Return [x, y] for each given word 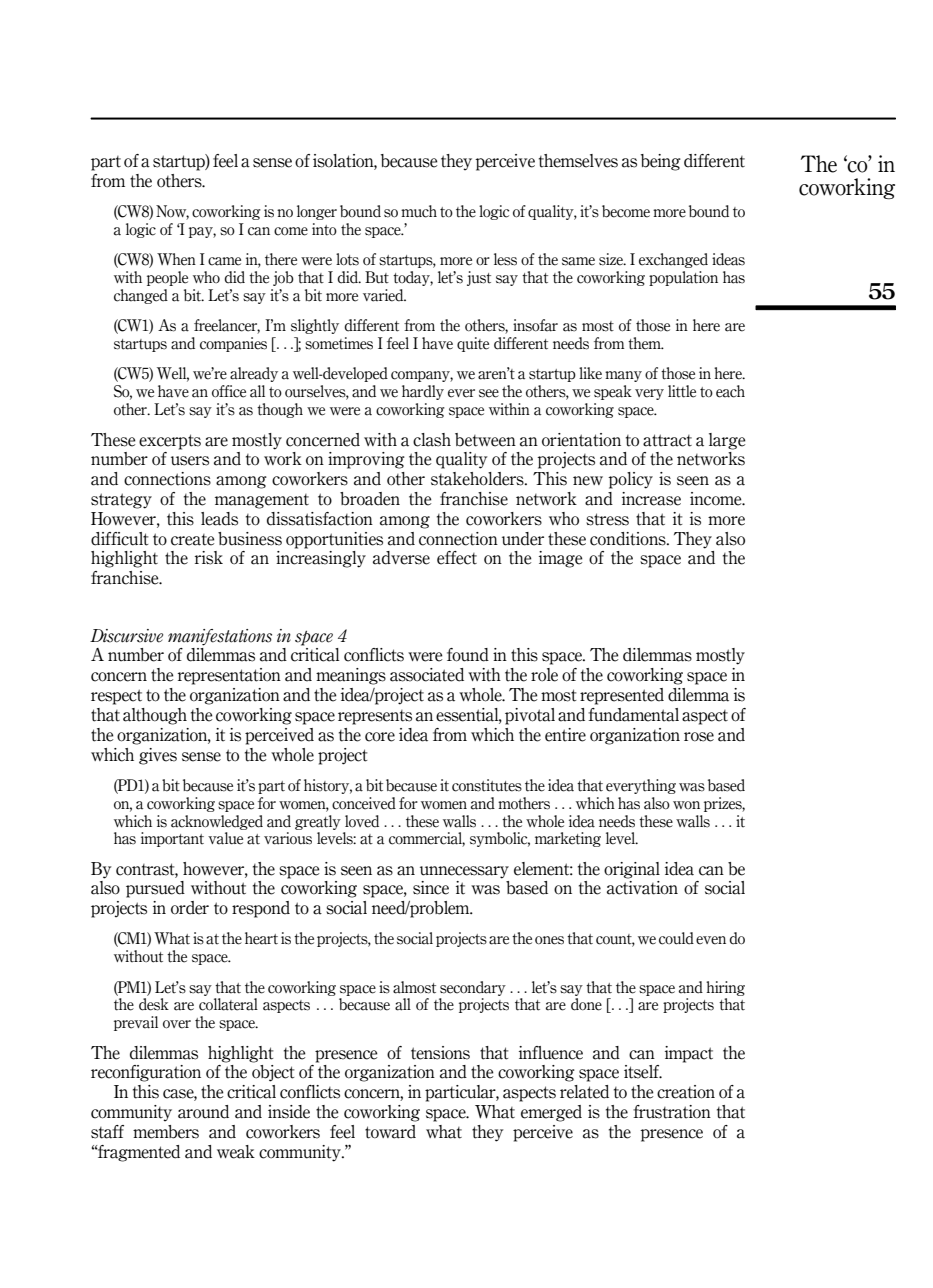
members [166, 1132]
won [686, 805]
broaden [370, 499]
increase [651, 499]
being [661, 162]
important [172, 839]
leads [219, 519]
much [419, 211]
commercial [427, 839]
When [176, 259]
